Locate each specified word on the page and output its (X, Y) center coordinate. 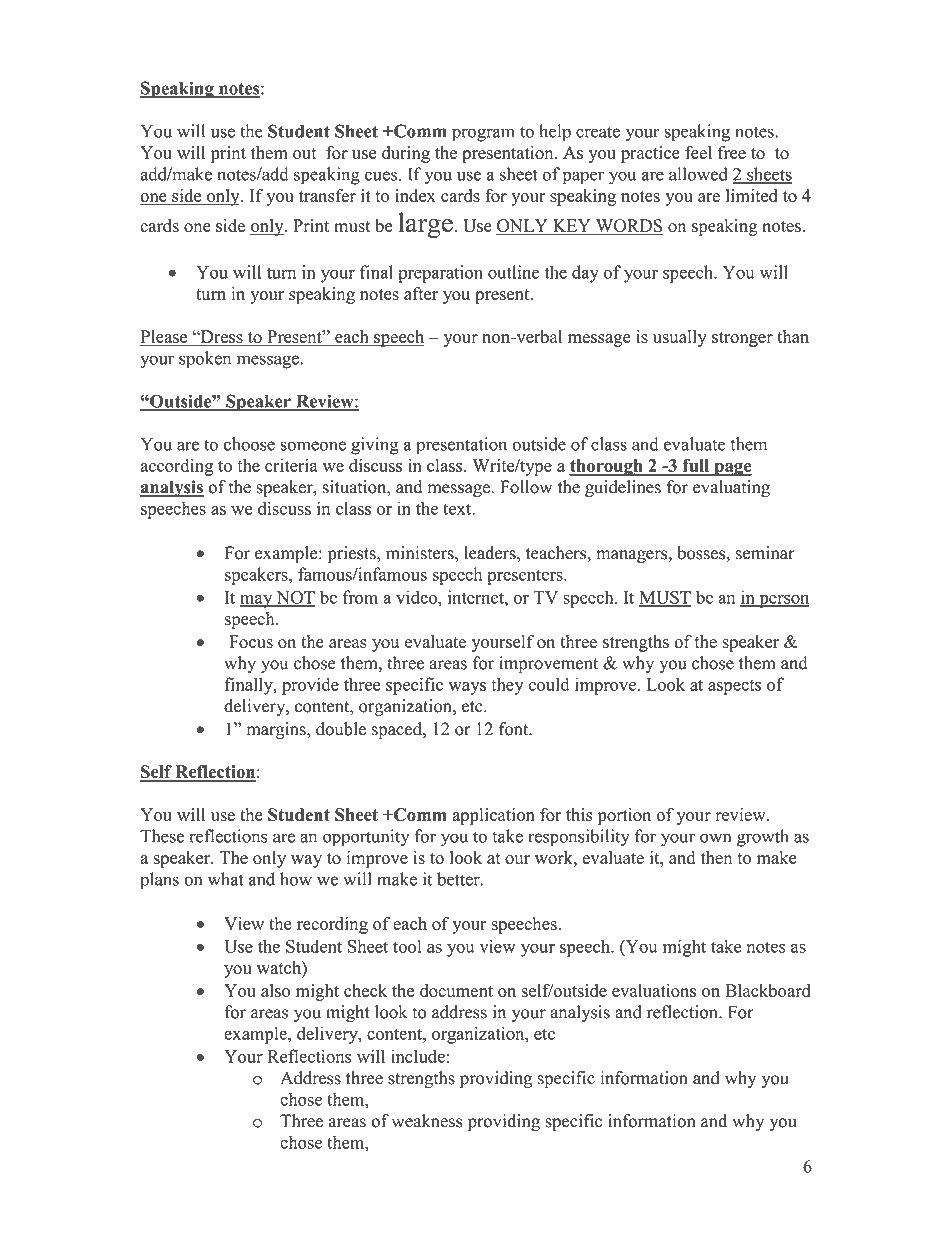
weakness (427, 1121)
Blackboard (768, 990)
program (483, 135)
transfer (327, 195)
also (275, 990)
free (732, 152)
